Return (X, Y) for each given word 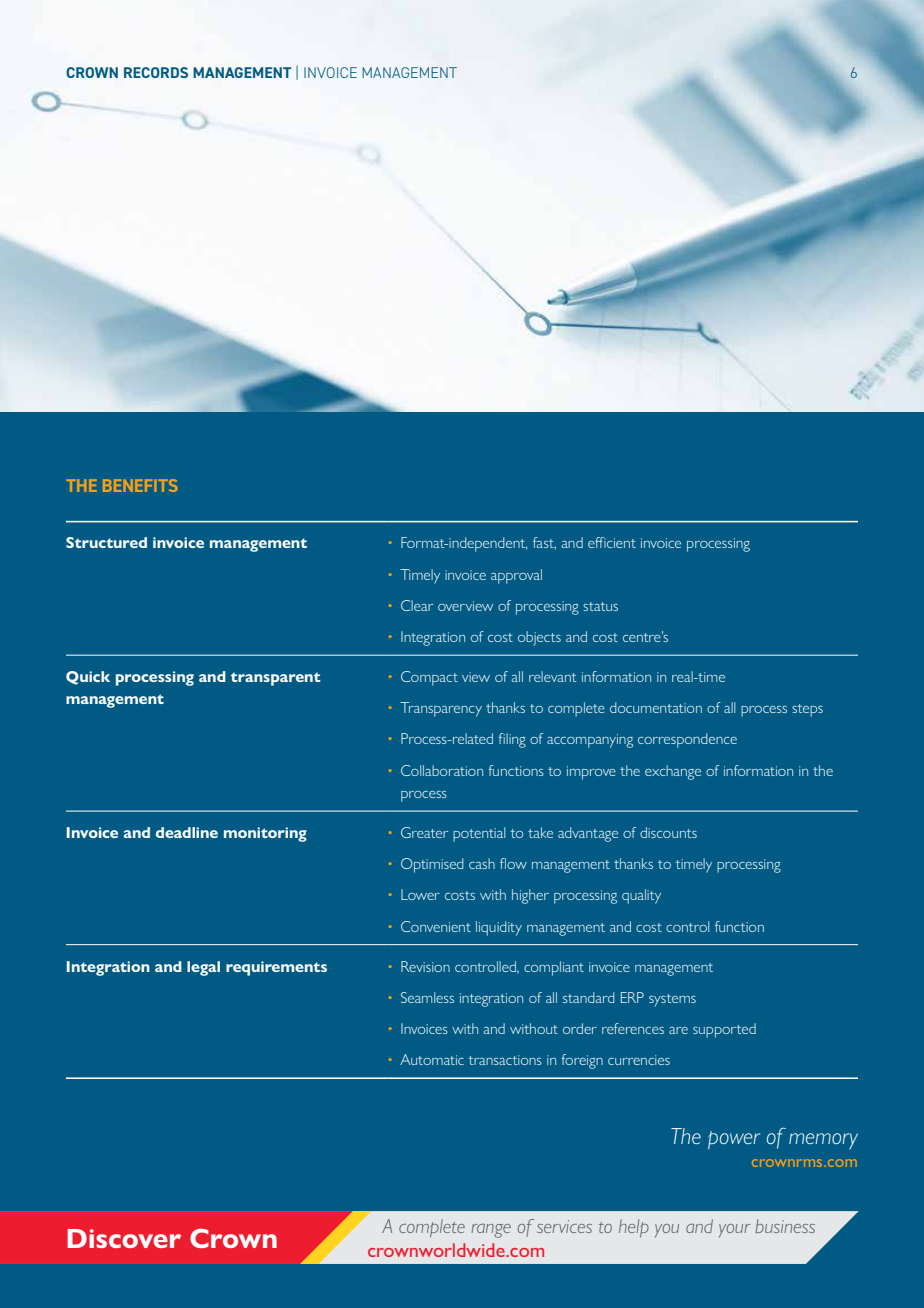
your (734, 1231)
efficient (612, 542)
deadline (187, 832)
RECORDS (156, 72)
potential (479, 834)
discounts (668, 832)
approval (516, 576)
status (600, 606)
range (491, 1231)
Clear (417, 605)
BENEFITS (140, 485)
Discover (124, 1238)
